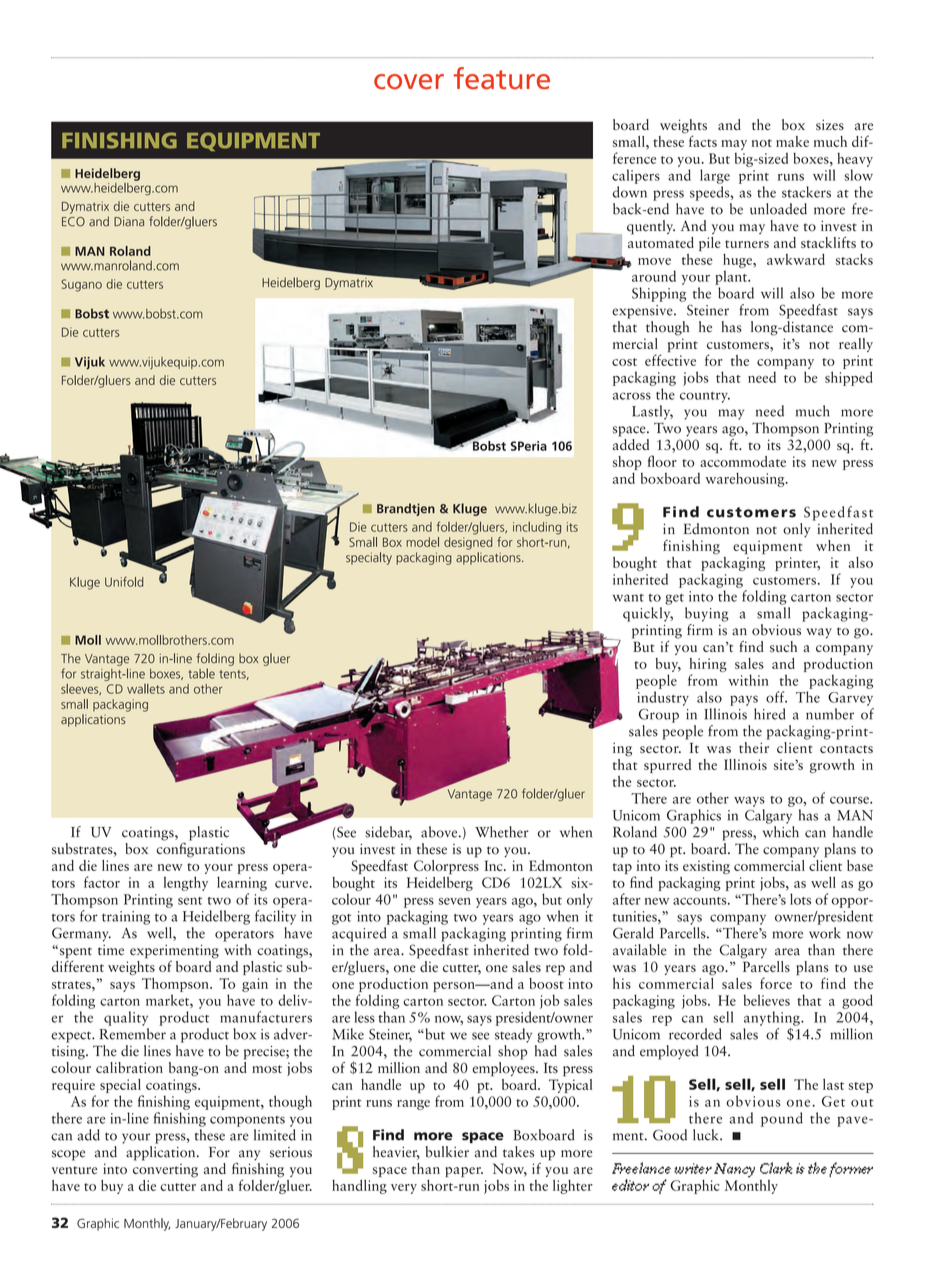  Describe the element at coordinates (792, 141) in the document. I see `make` at that location.
